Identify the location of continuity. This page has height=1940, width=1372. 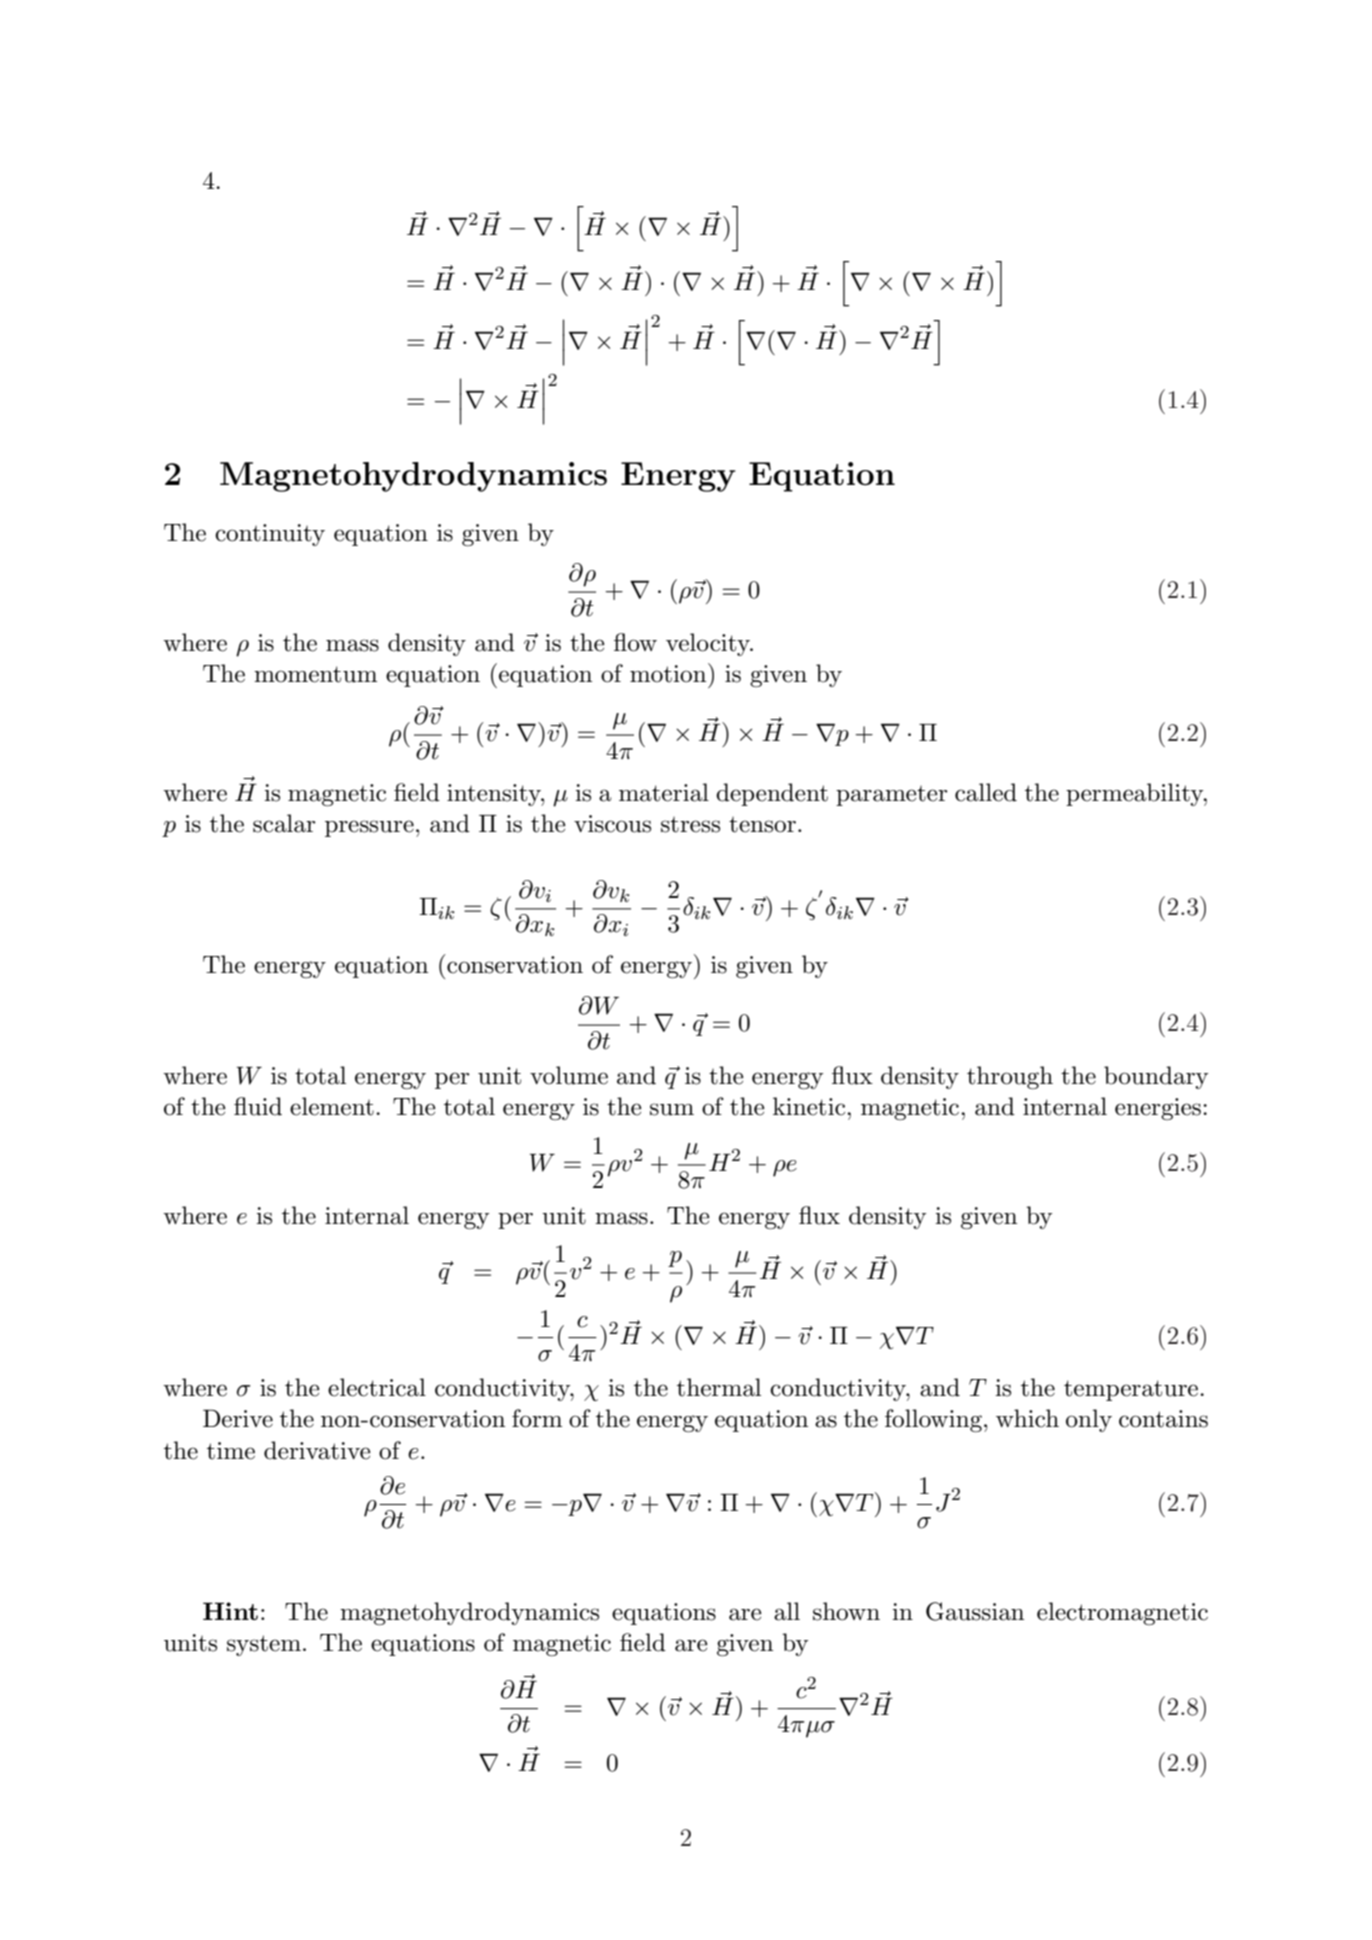
(270, 535).
